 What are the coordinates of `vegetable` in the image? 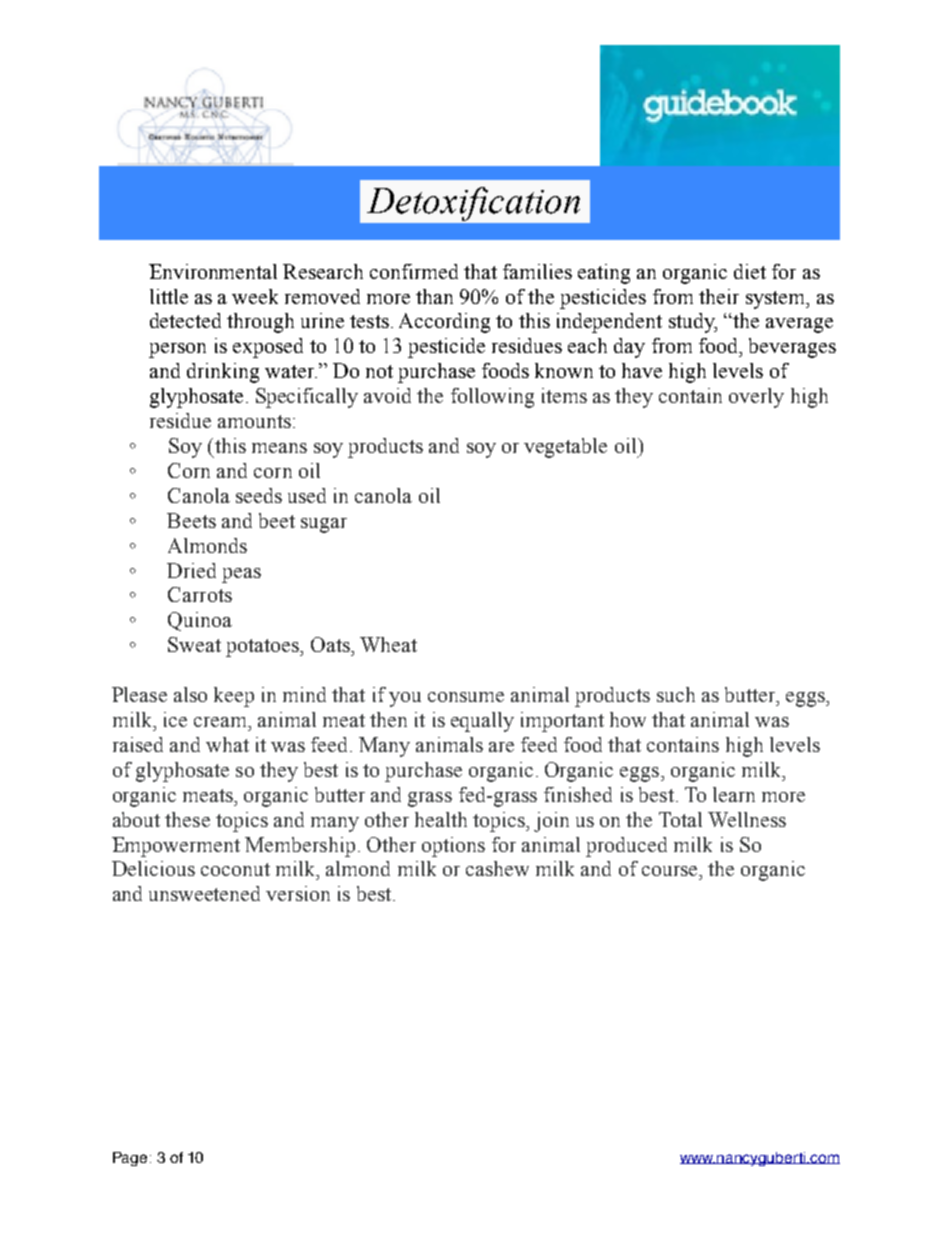 It's located at (565, 448).
